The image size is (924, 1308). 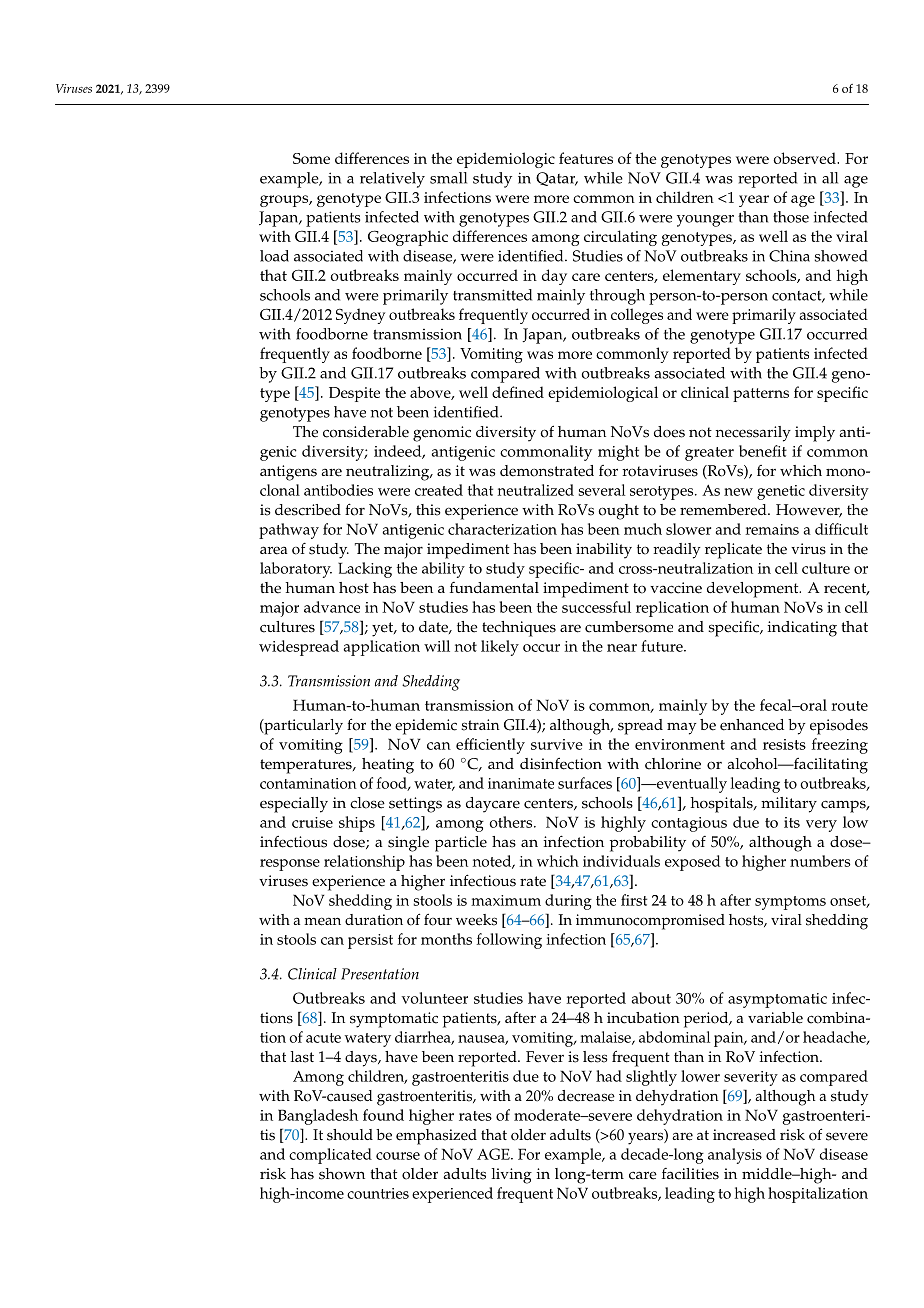 I want to click on relatively, so click(x=392, y=180).
